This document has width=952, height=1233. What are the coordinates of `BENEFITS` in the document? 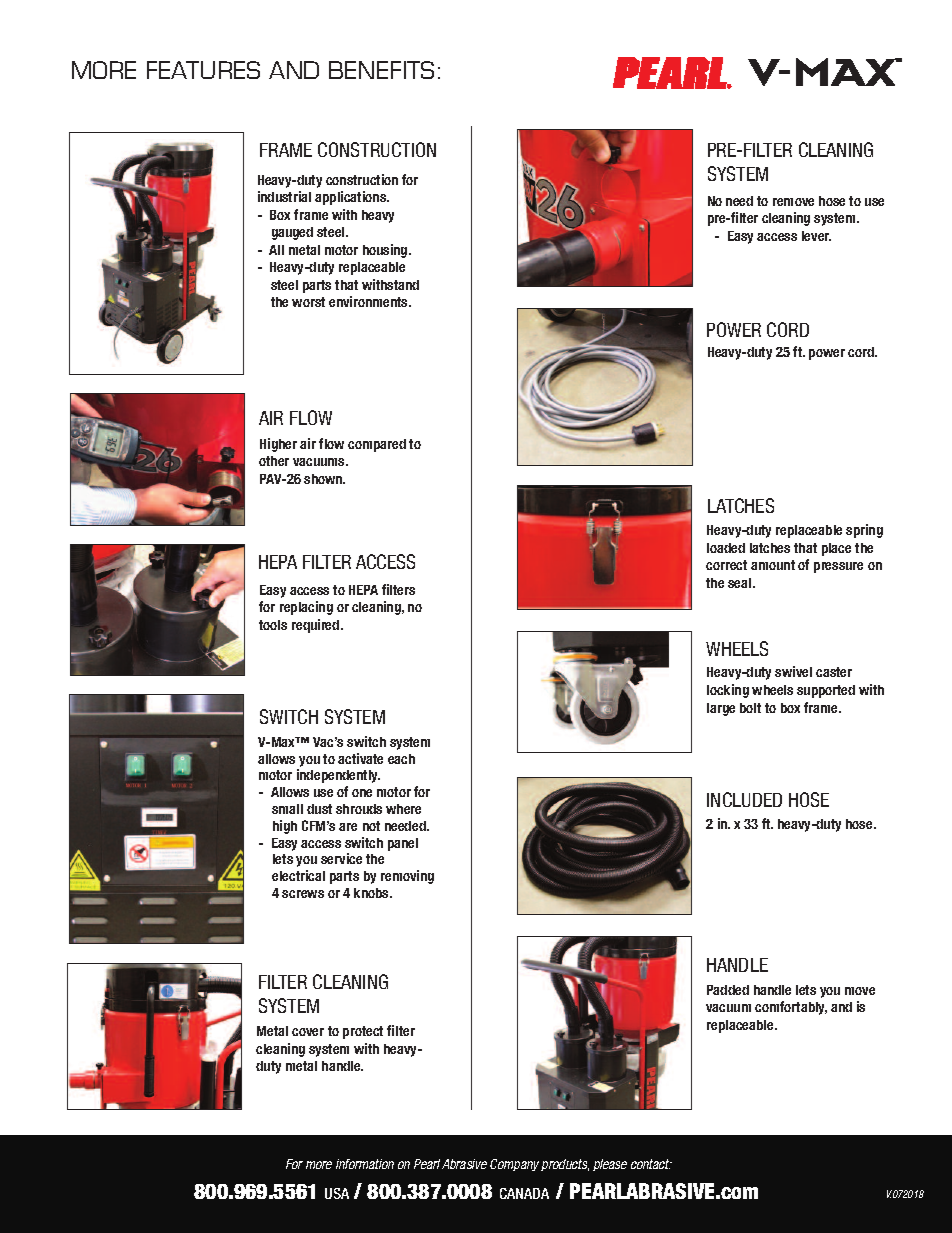 It's located at (381, 70).
